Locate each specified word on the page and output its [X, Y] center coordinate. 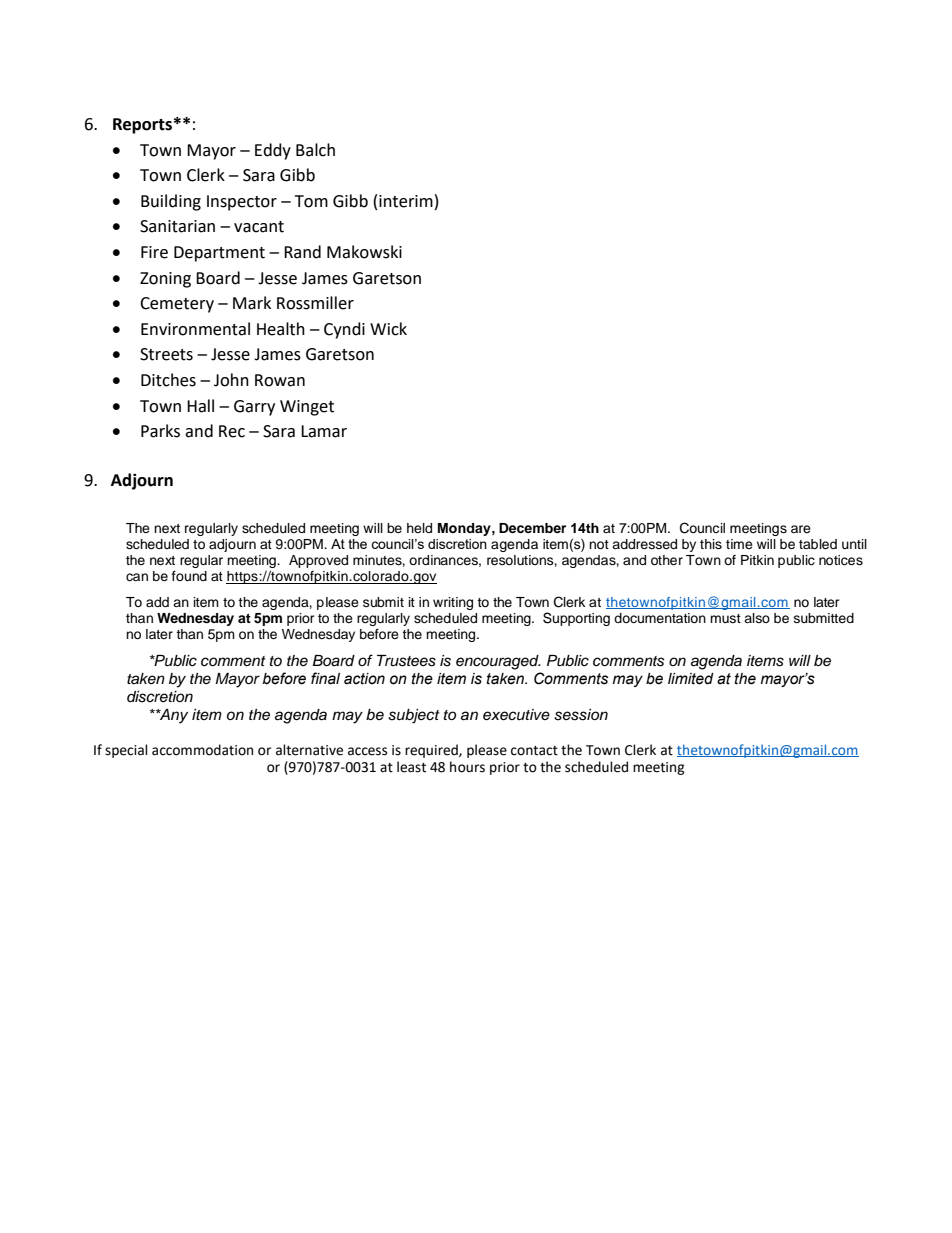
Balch [315, 150]
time [739, 544]
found [189, 576]
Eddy [273, 151]
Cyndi [344, 330]
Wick [388, 329]
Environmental [195, 329]
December [532, 528]
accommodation [202, 750]
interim [406, 201]
